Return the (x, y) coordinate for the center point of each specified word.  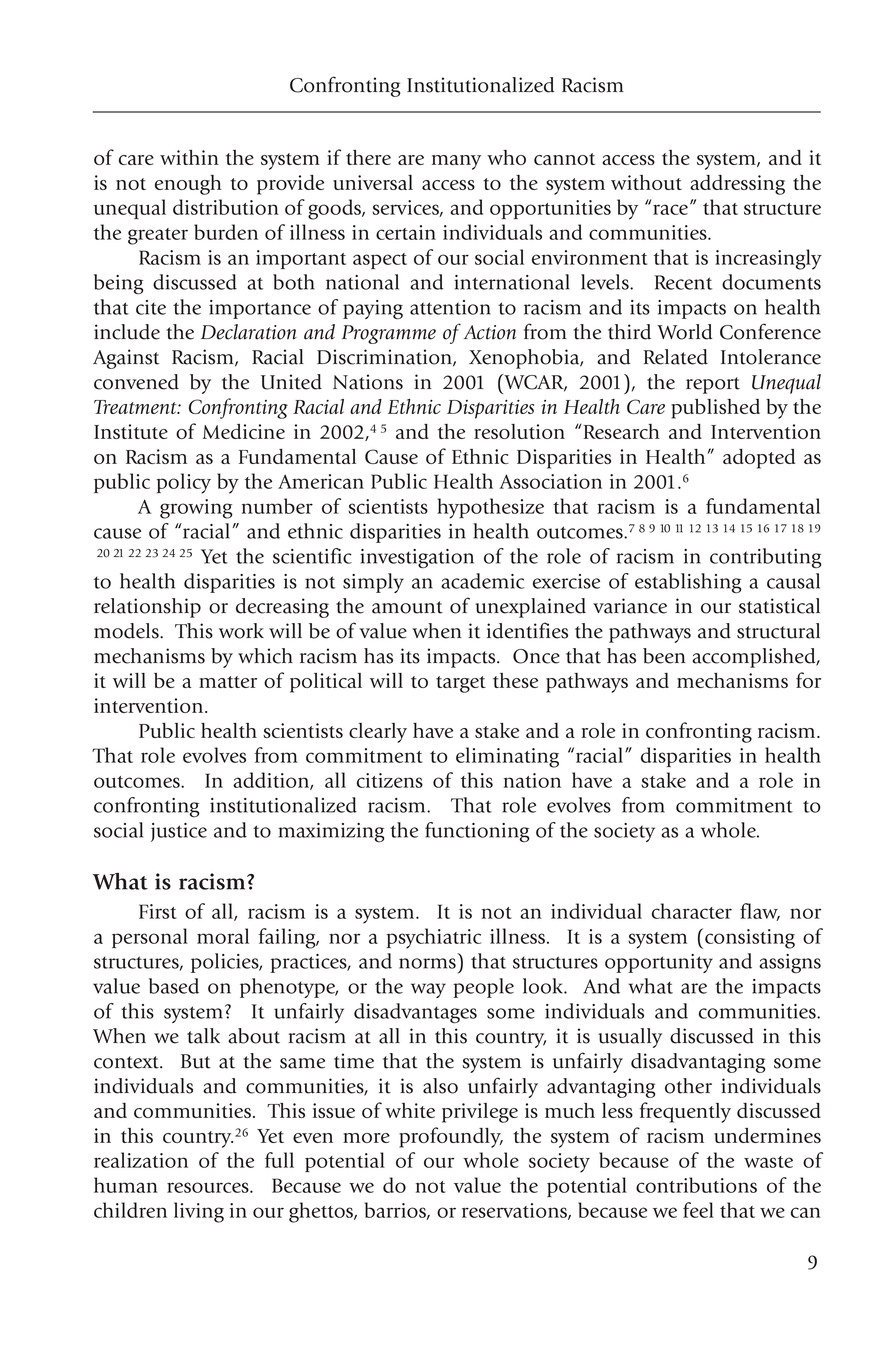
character (692, 911)
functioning (477, 832)
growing (196, 509)
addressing (737, 185)
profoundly (451, 1137)
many (456, 162)
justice (179, 832)
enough (188, 185)
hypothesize (490, 508)
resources (209, 1187)
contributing (766, 558)
